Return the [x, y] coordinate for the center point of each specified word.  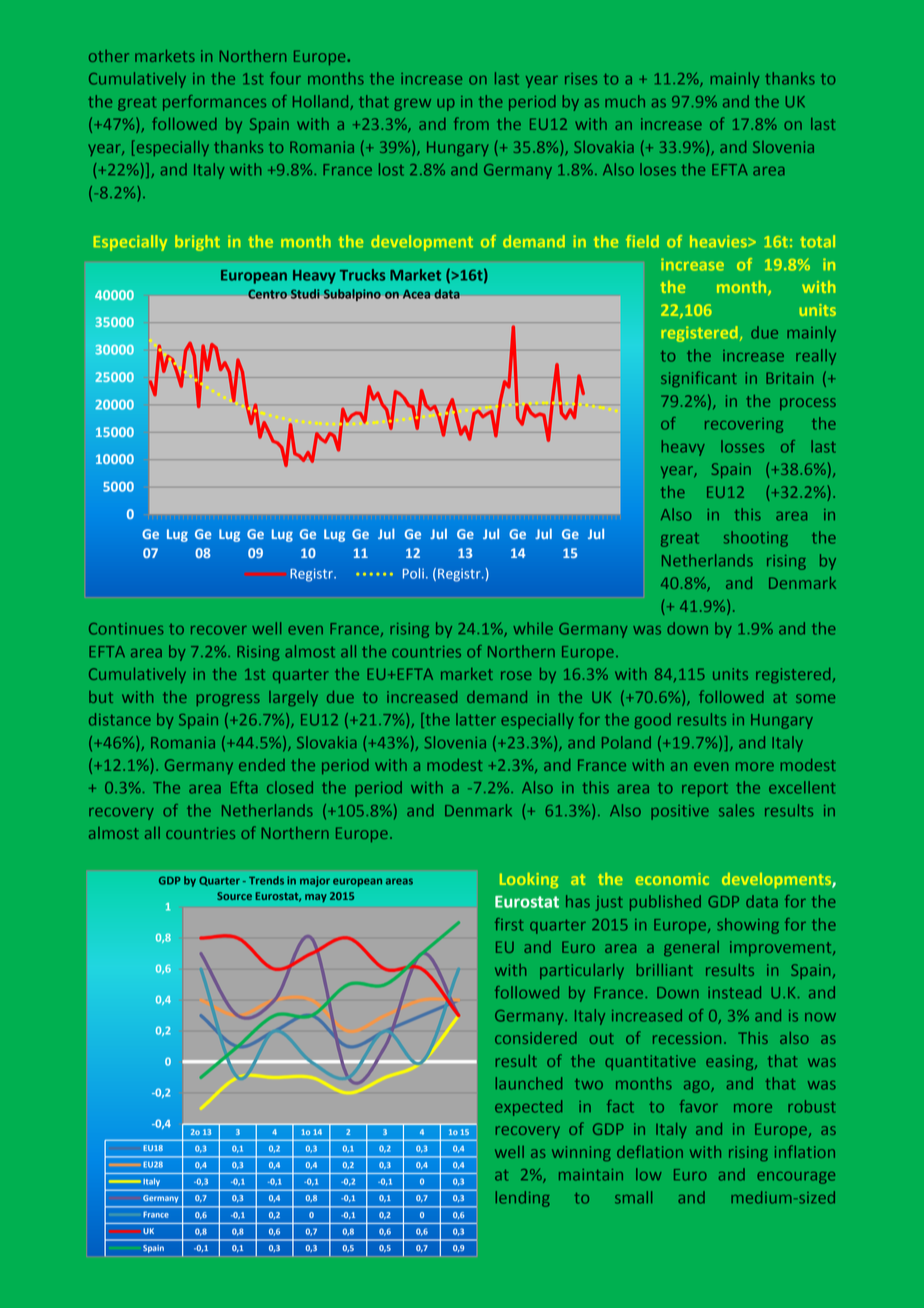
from [471, 123]
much [625, 101]
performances [214, 103]
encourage [796, 1177]
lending [523, 1199]
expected [528, 1108]
